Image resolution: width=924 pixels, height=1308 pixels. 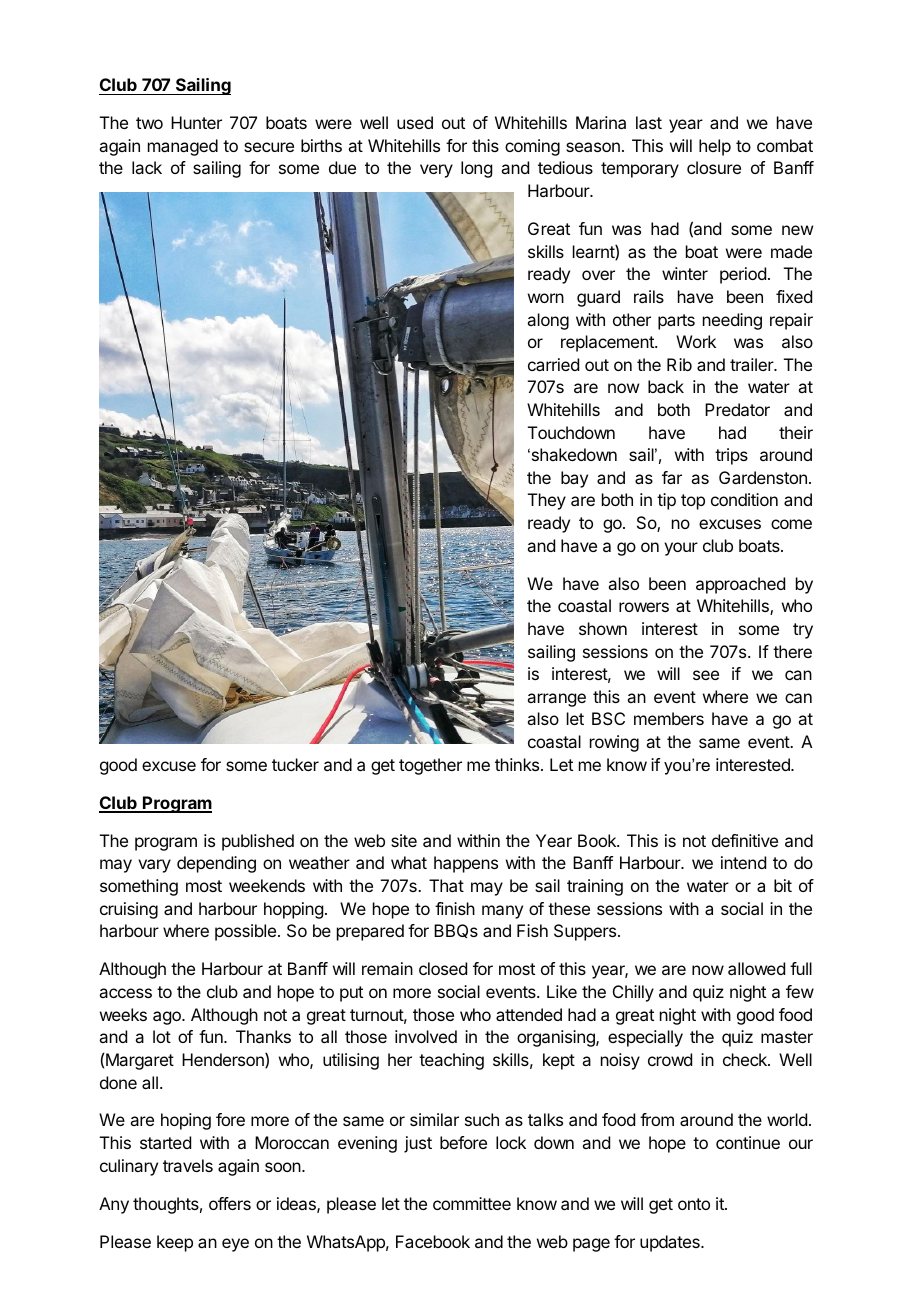 I want to click on managed, so click(x=183, y=147).
